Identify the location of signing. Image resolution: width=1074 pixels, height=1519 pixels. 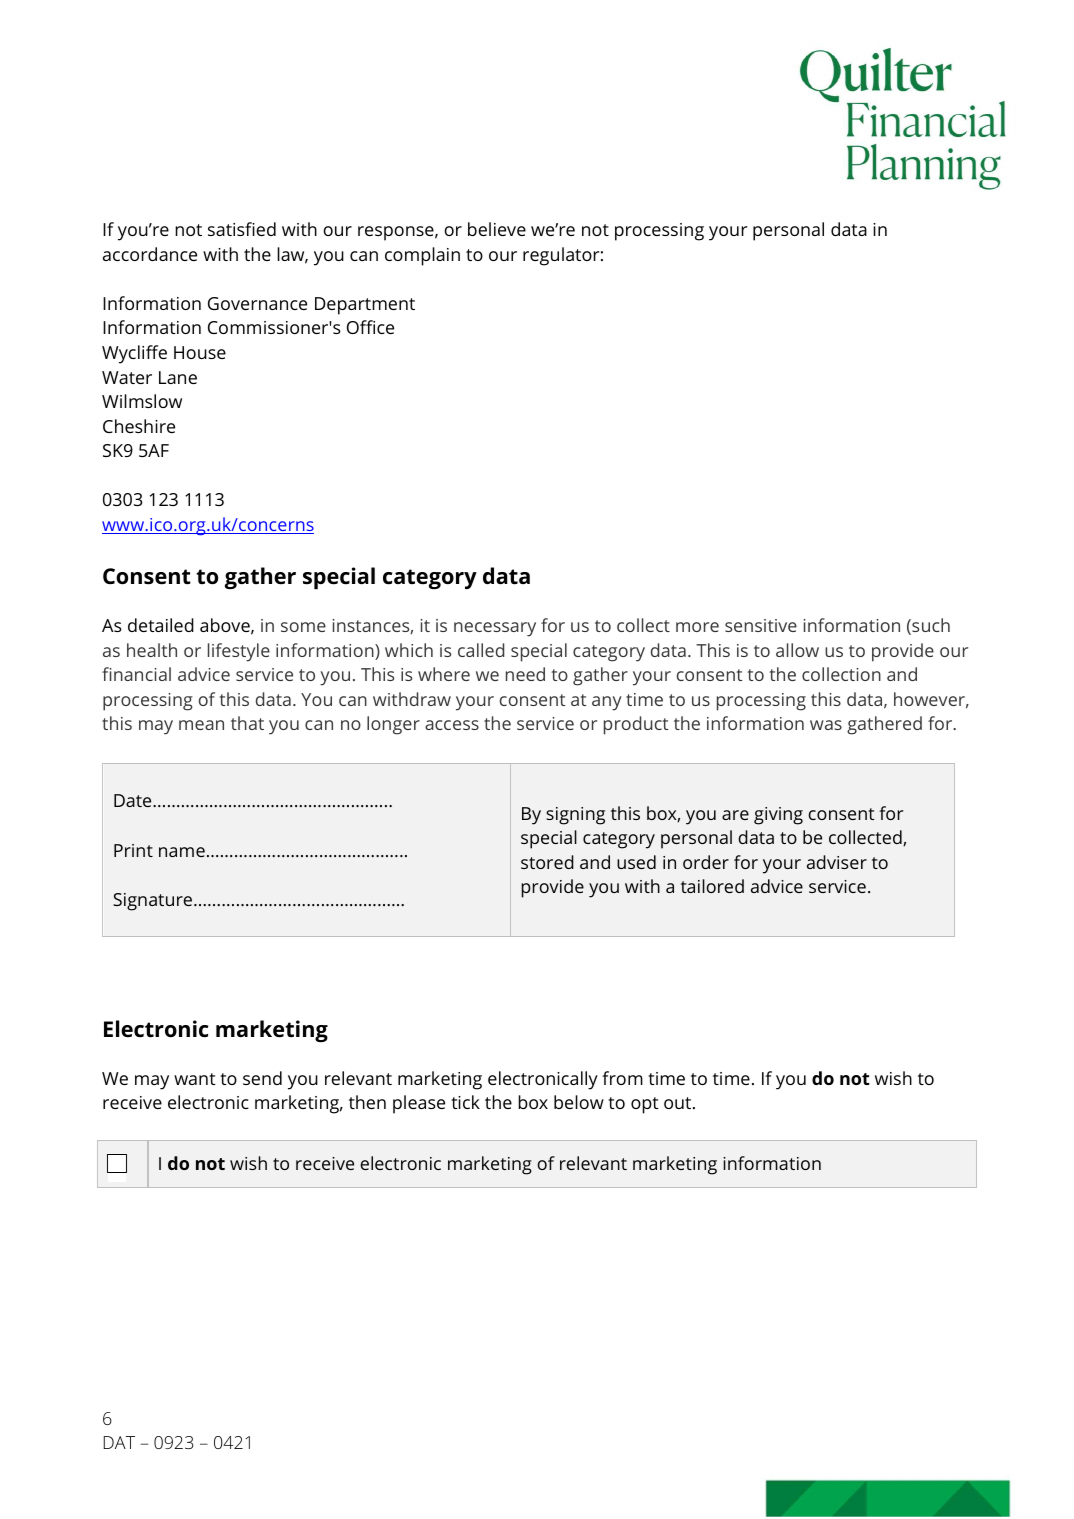
(575, 816).
